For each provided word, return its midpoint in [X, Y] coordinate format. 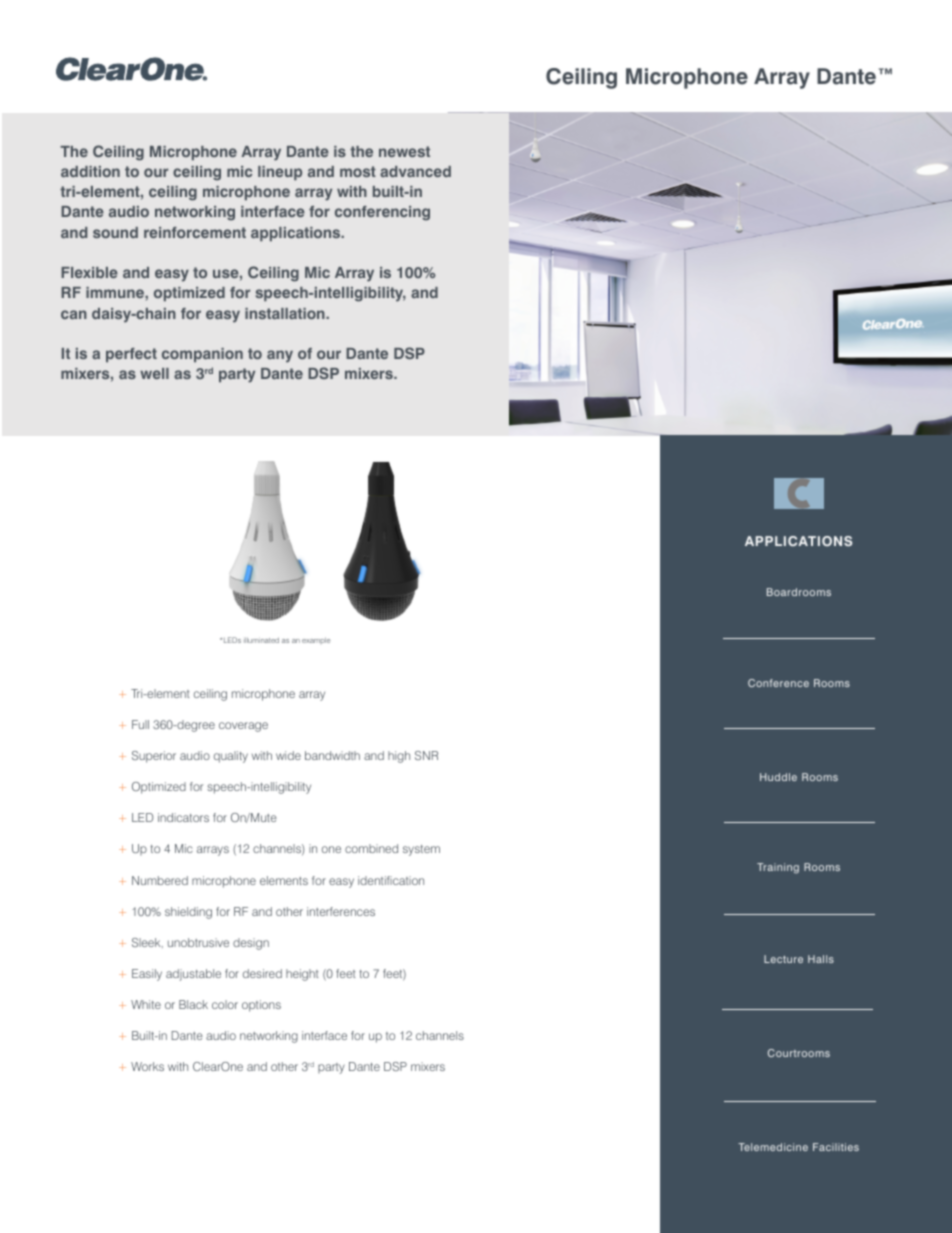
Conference [778, 683]
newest [404, 151]
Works [147, 1066]
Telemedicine [773, 1147]
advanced [415, 171]
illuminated [261, 640]
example [316, 640]
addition [90, 171]
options [261, 1006]
